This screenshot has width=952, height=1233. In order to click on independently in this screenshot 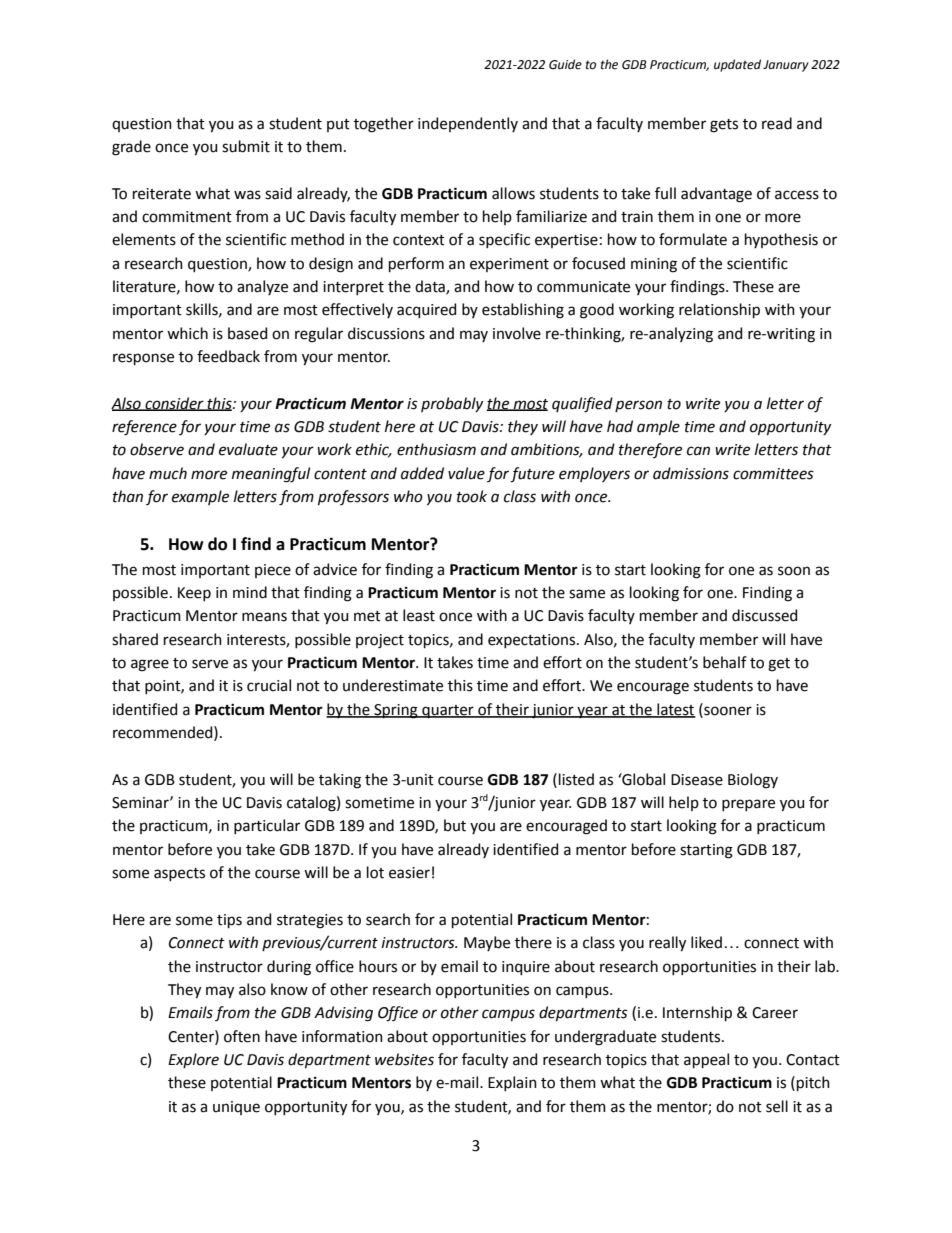, I will do `click(468, 124)`.
